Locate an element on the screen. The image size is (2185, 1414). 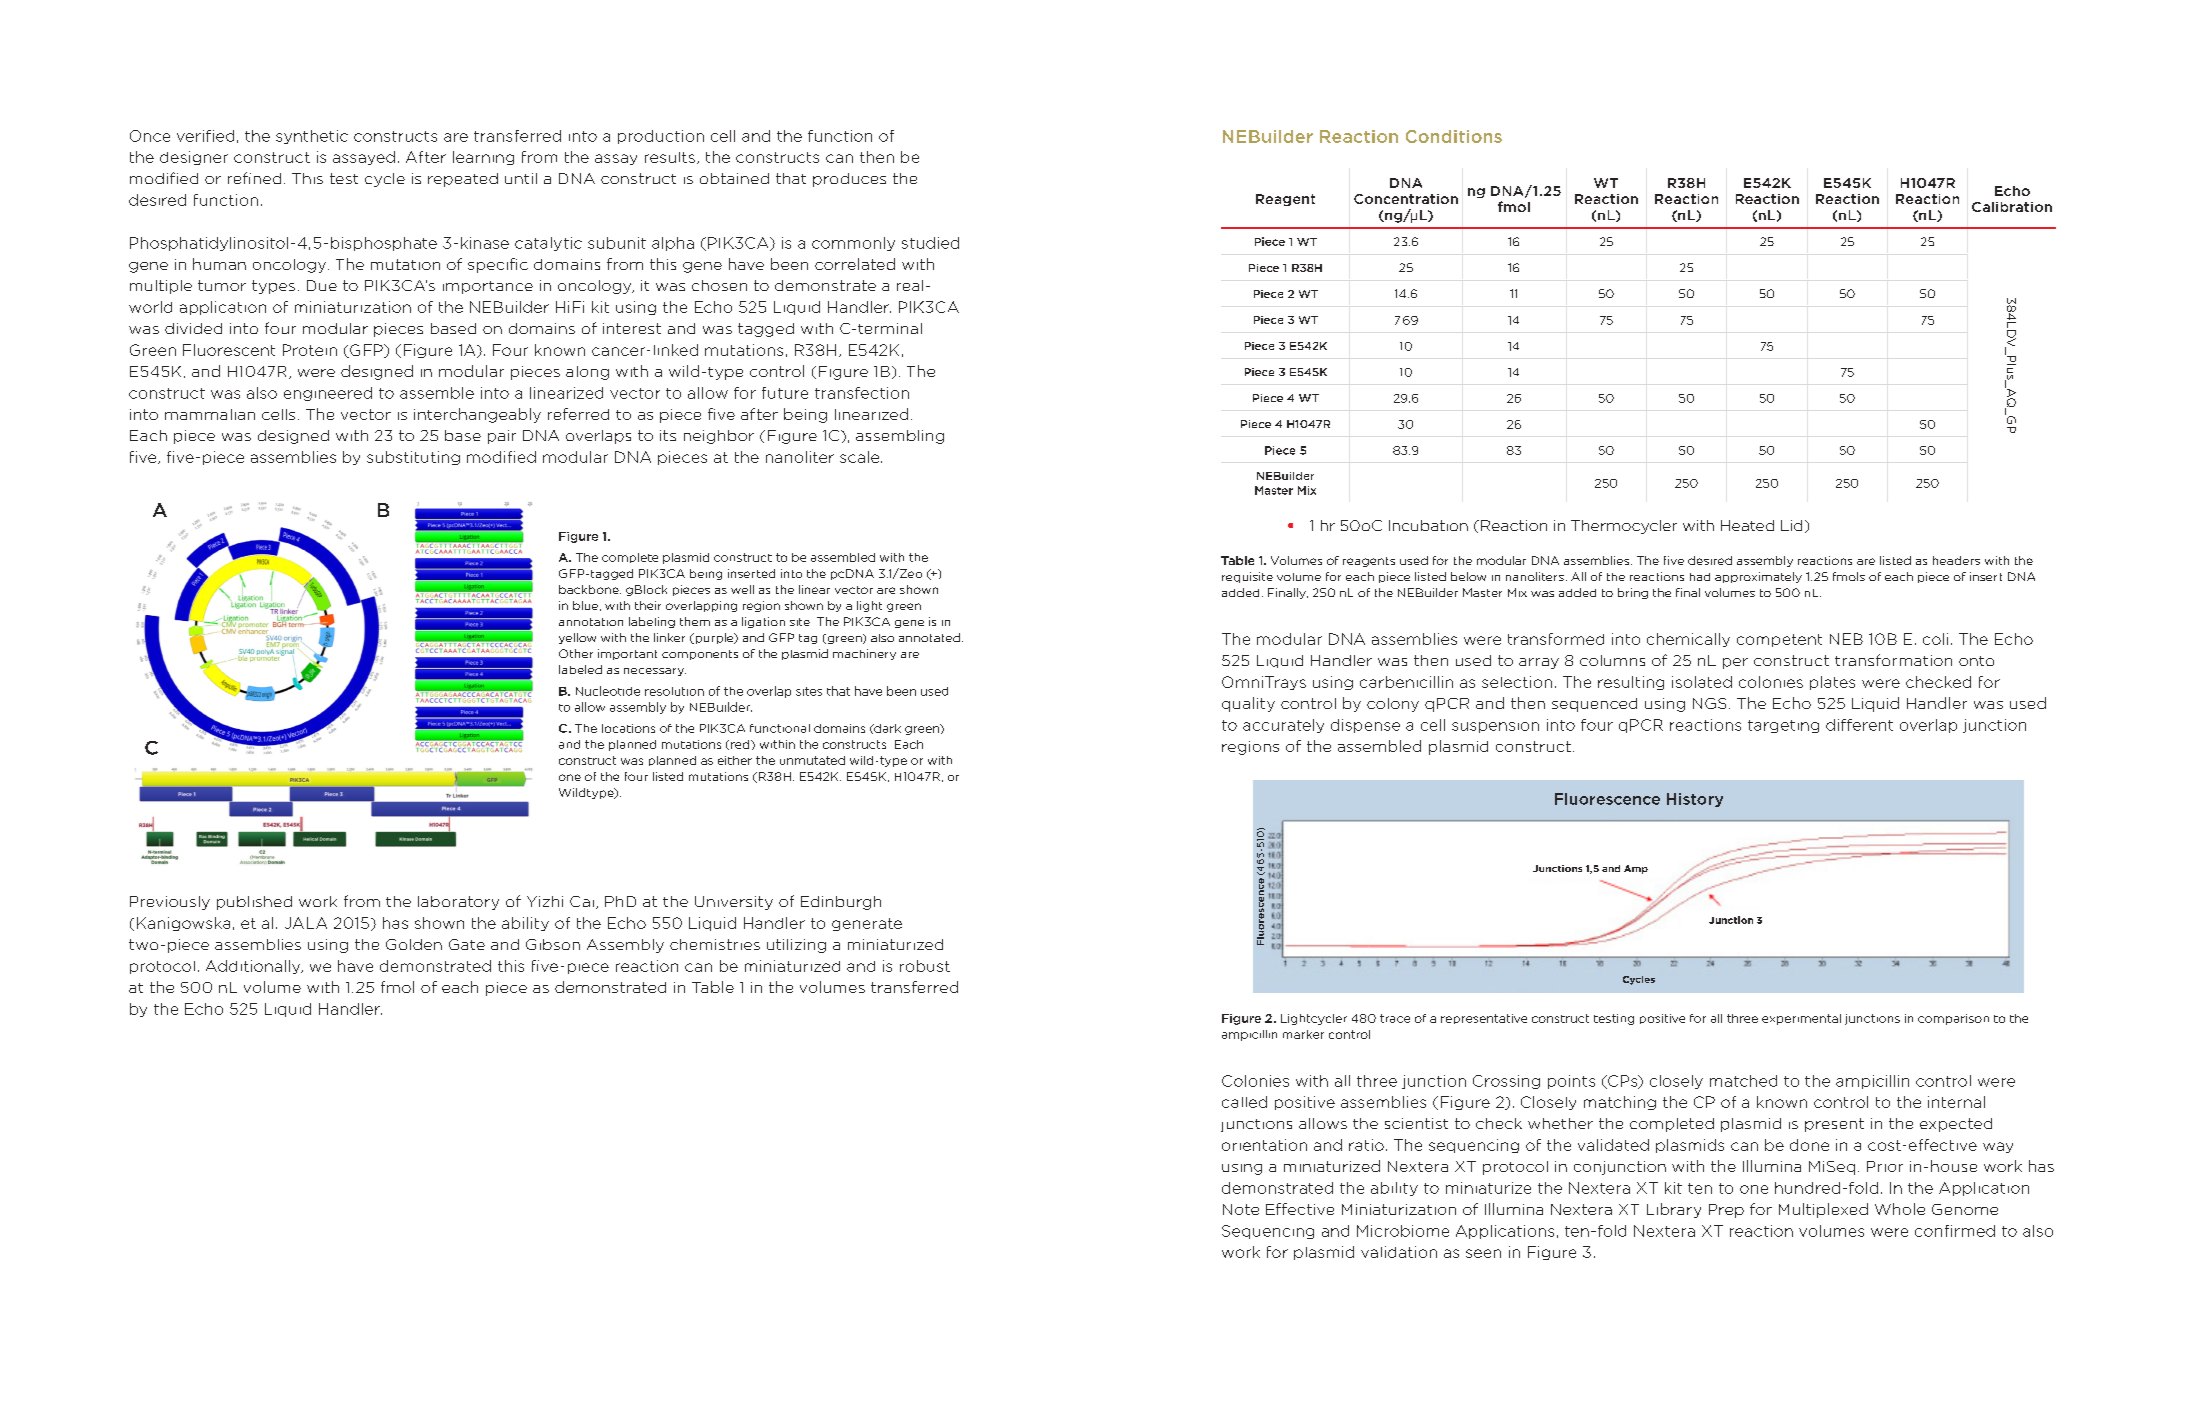
substituting is located at coordinates (413, 458).
